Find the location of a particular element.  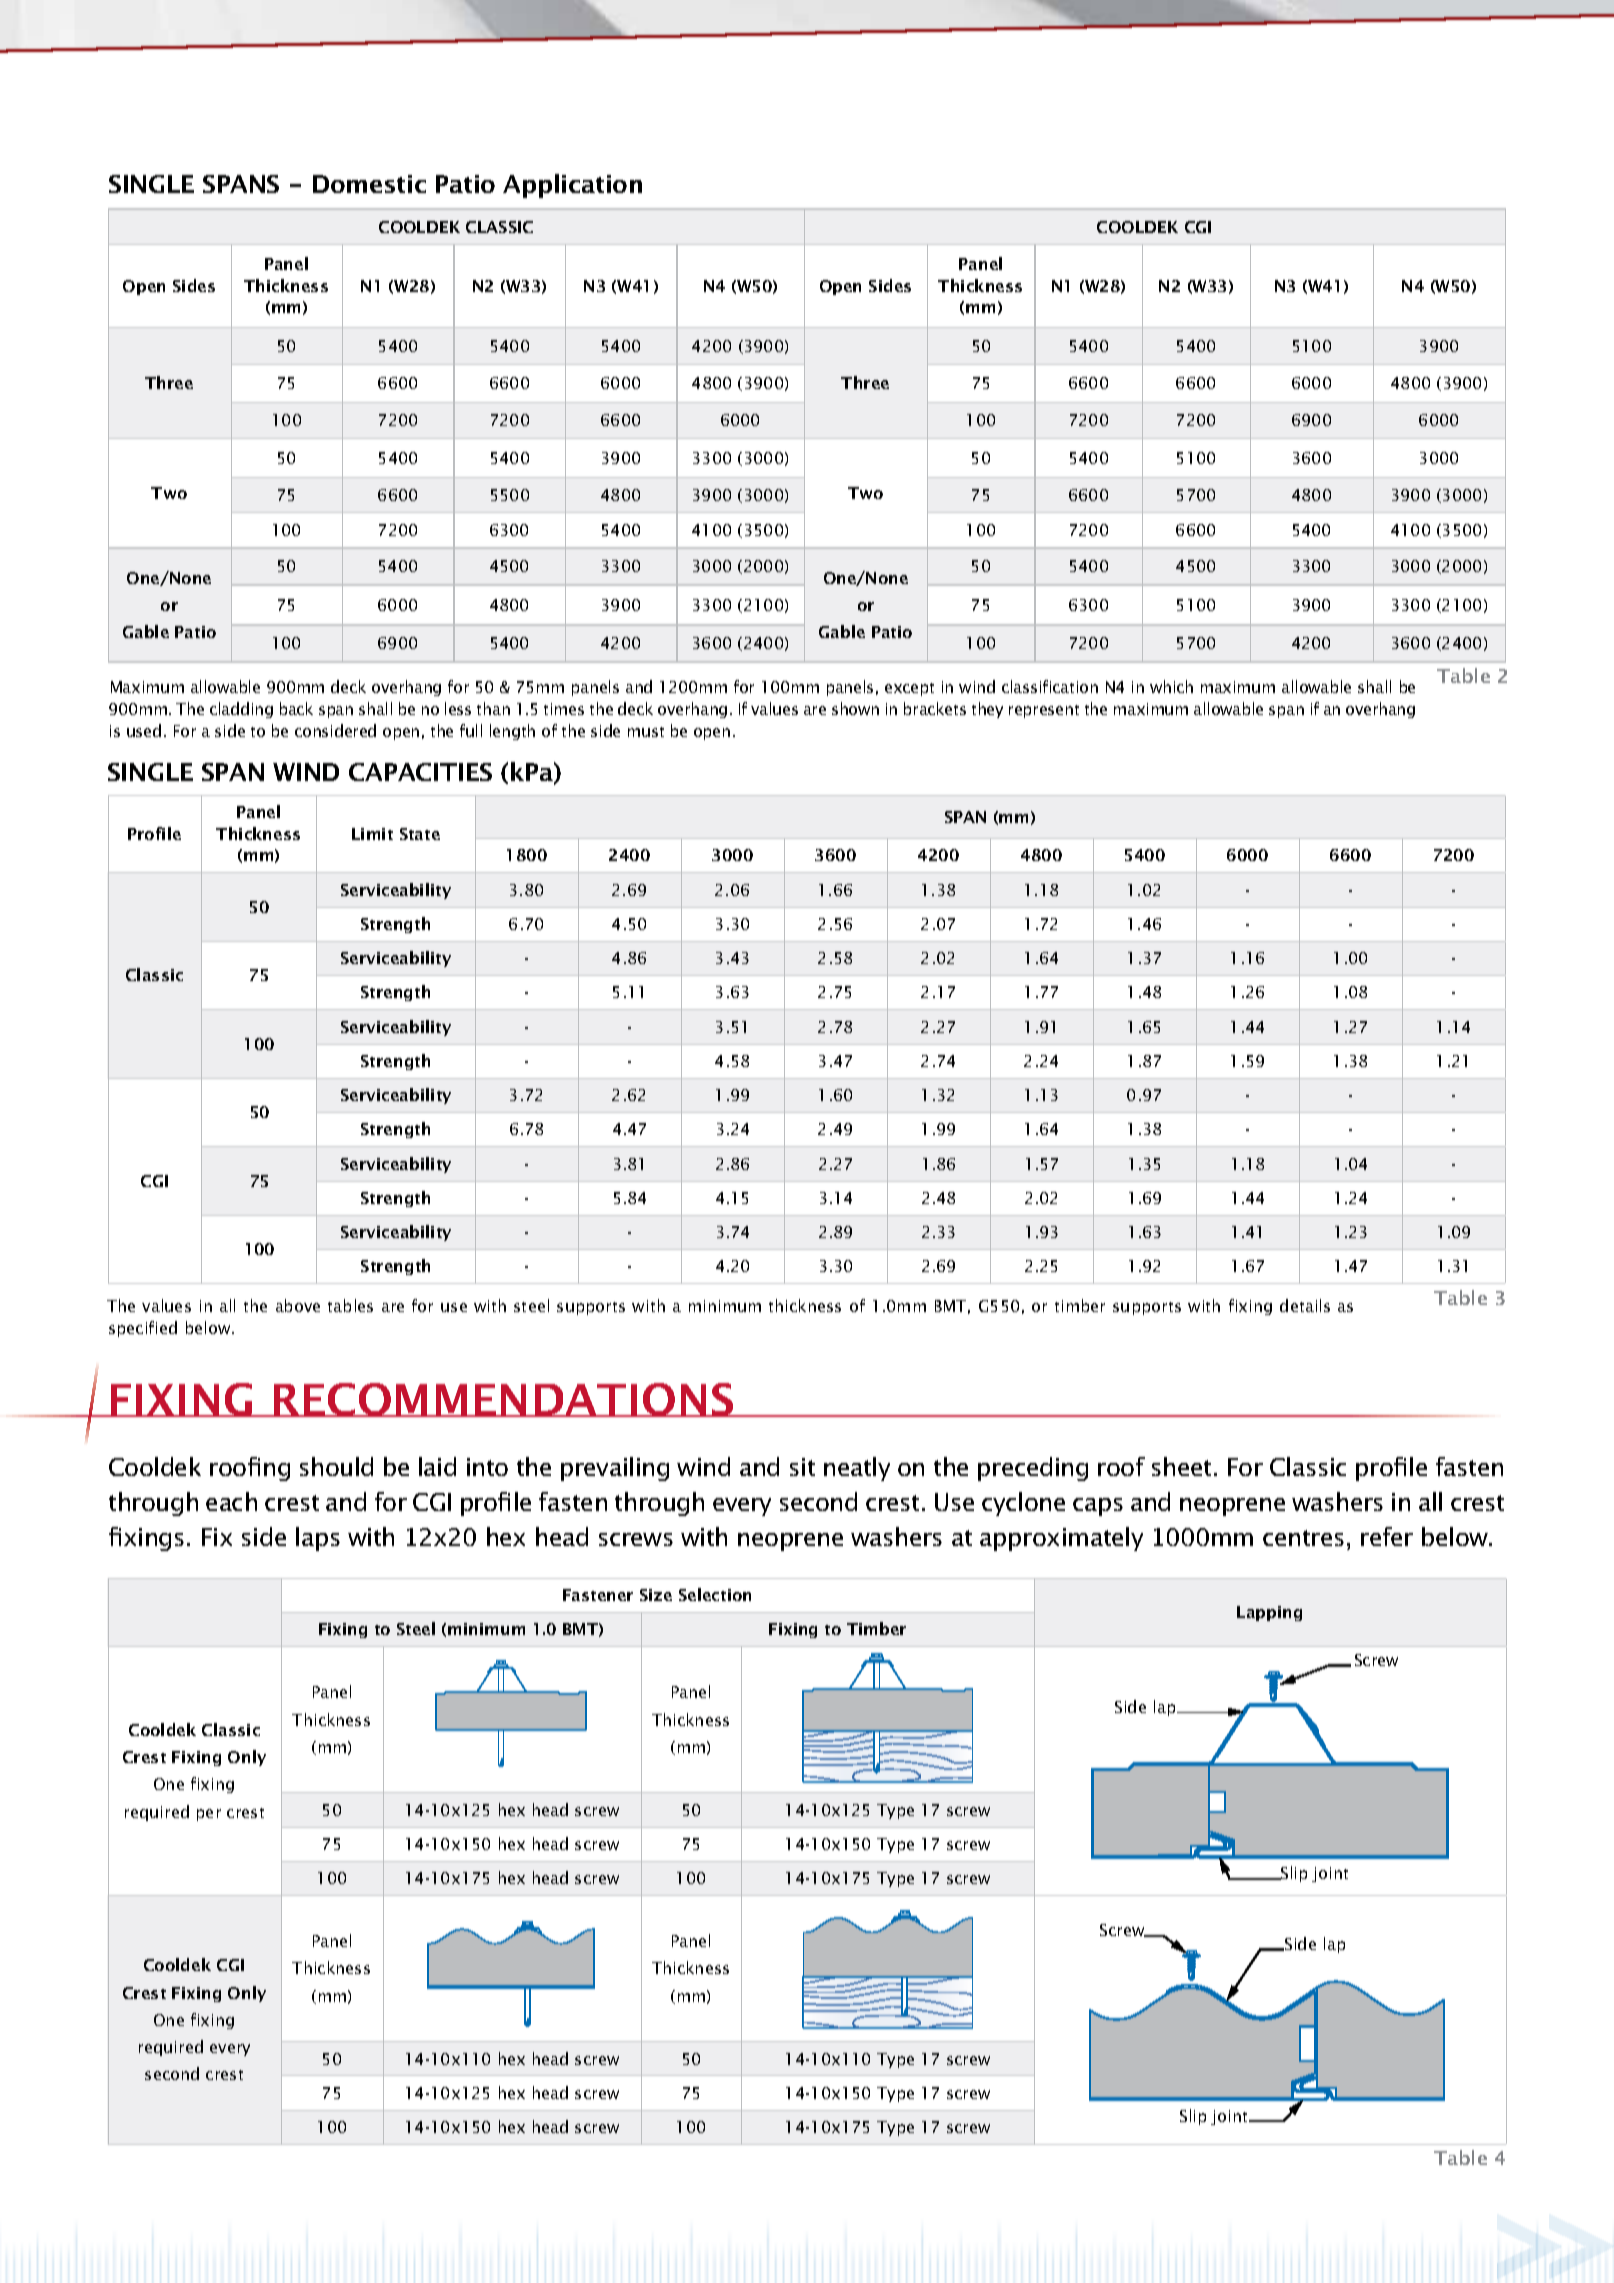

represent is located at coordinates (1044, 711).
